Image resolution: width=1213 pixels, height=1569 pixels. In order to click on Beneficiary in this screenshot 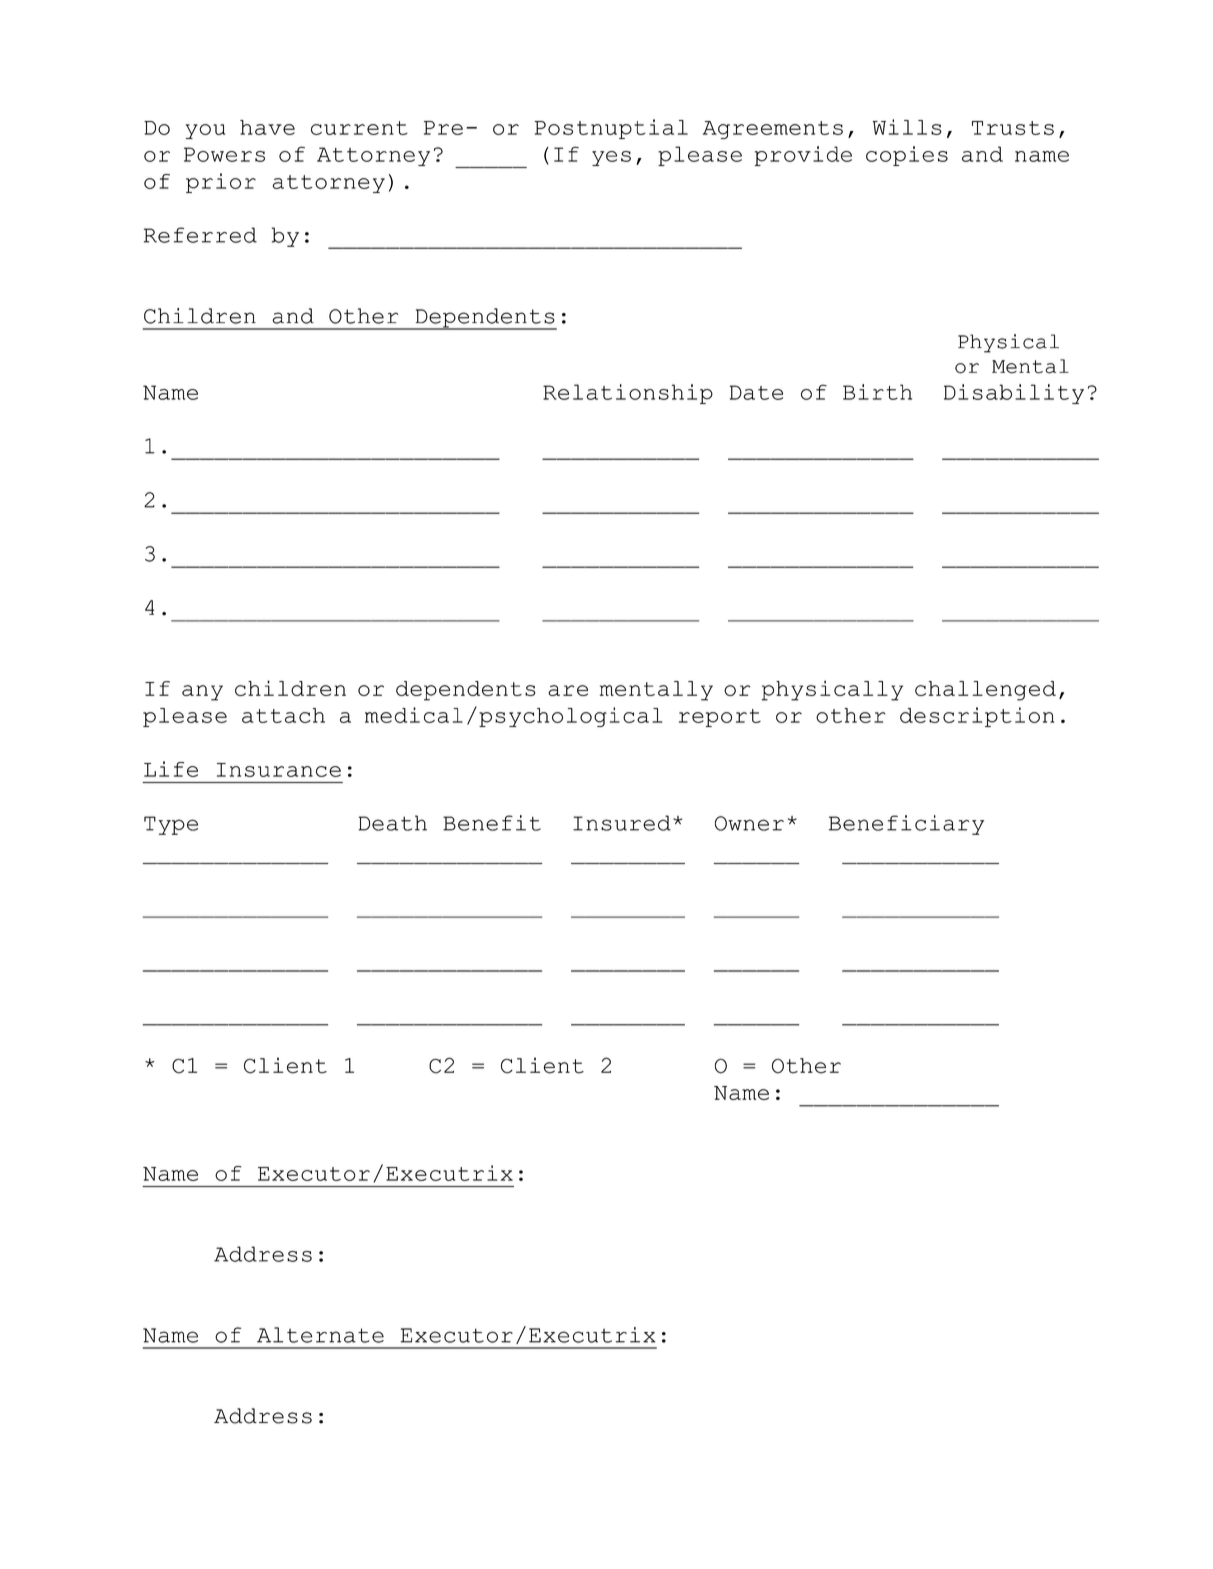, I will do `click(906, 825)`.
